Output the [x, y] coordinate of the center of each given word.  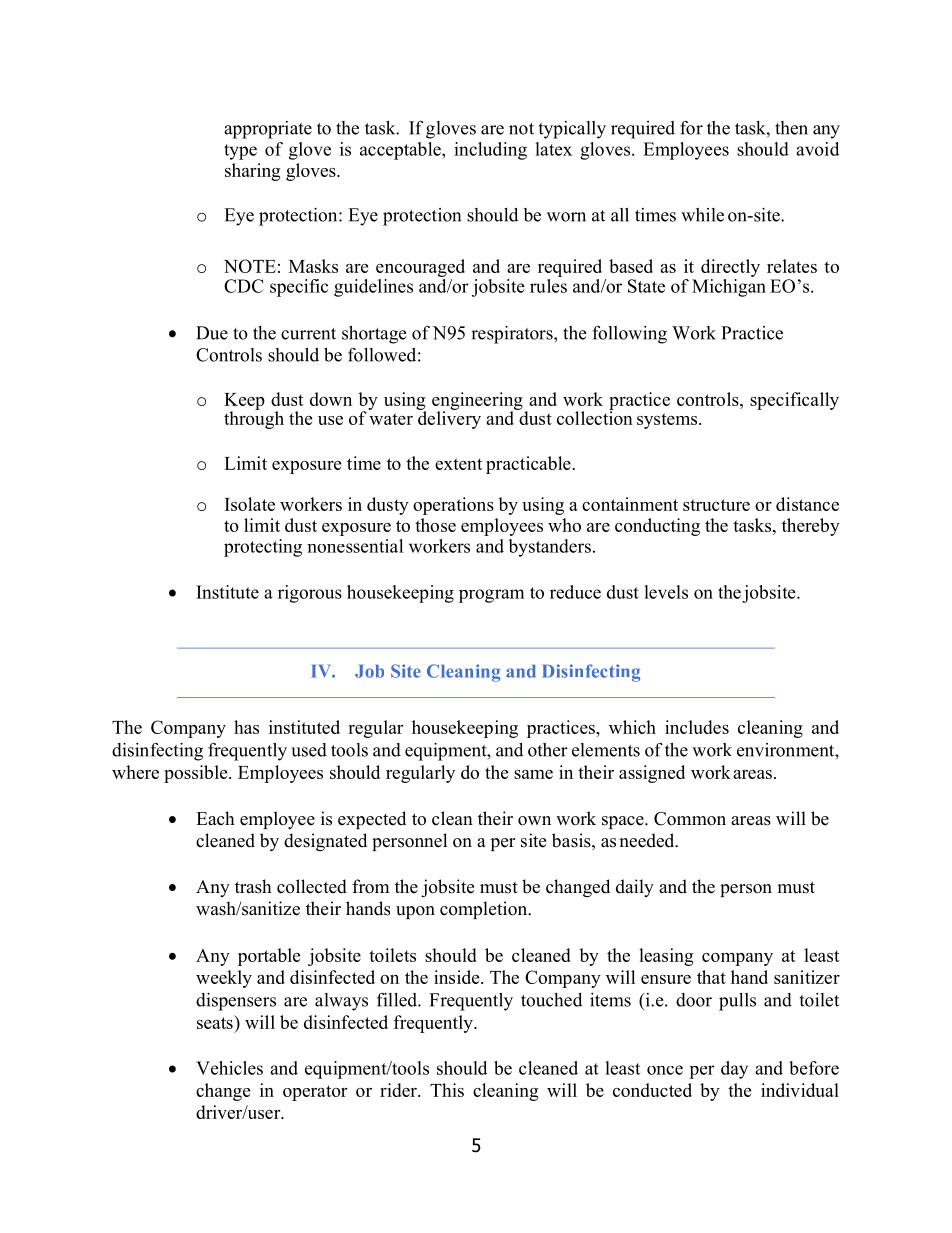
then [791, 128]
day [734, 1070]
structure [716, 505]
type [240, 152]
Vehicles [229, 1068]
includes [697, 727]
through [254, 419]
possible [197, 774]
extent [458, 464]
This [447, 1090]
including [490, 151]
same [533, 774]
